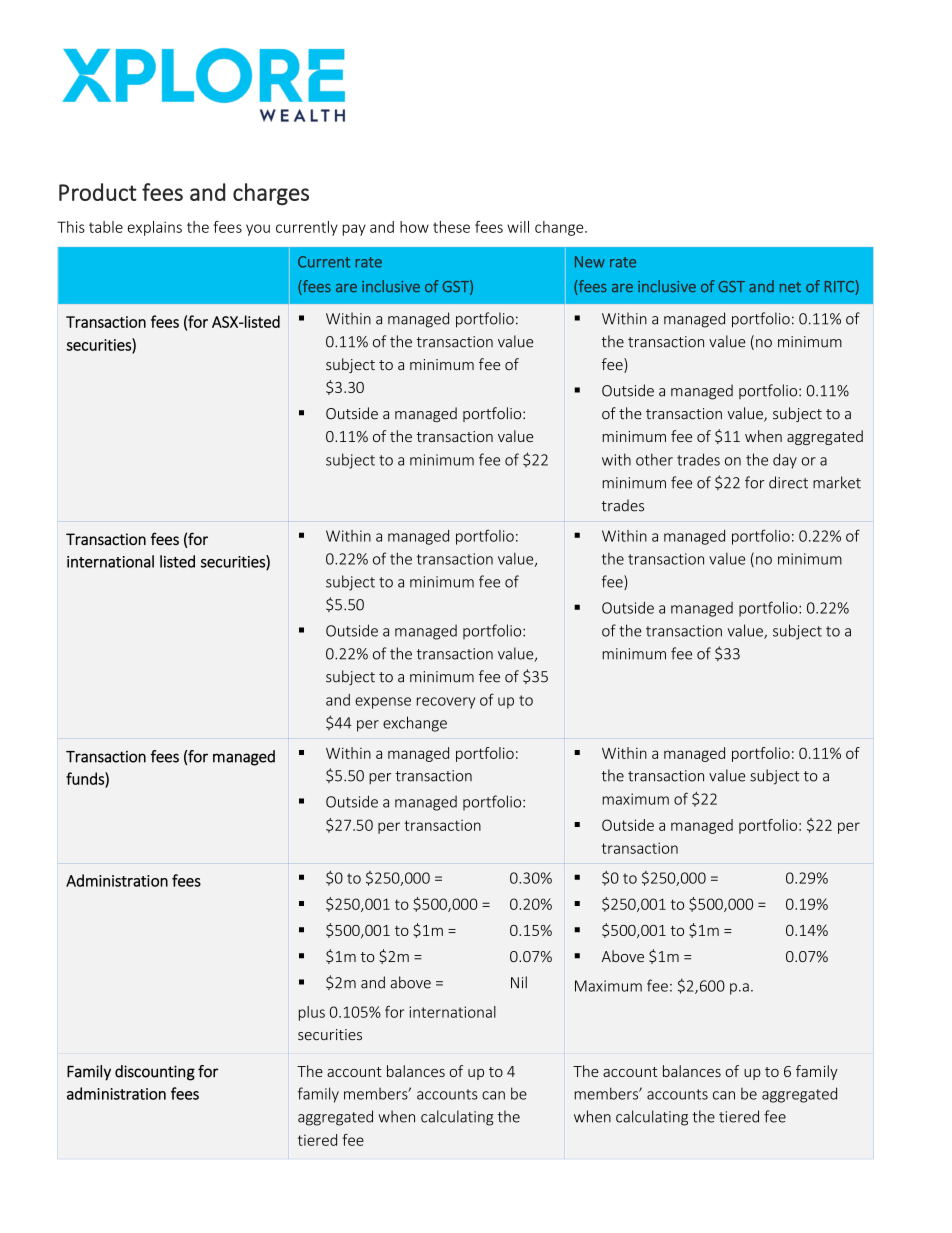  What do you see at coordinates (788, 482) in the screenshot?
I see `direct` at bounding box center [788, 482].
